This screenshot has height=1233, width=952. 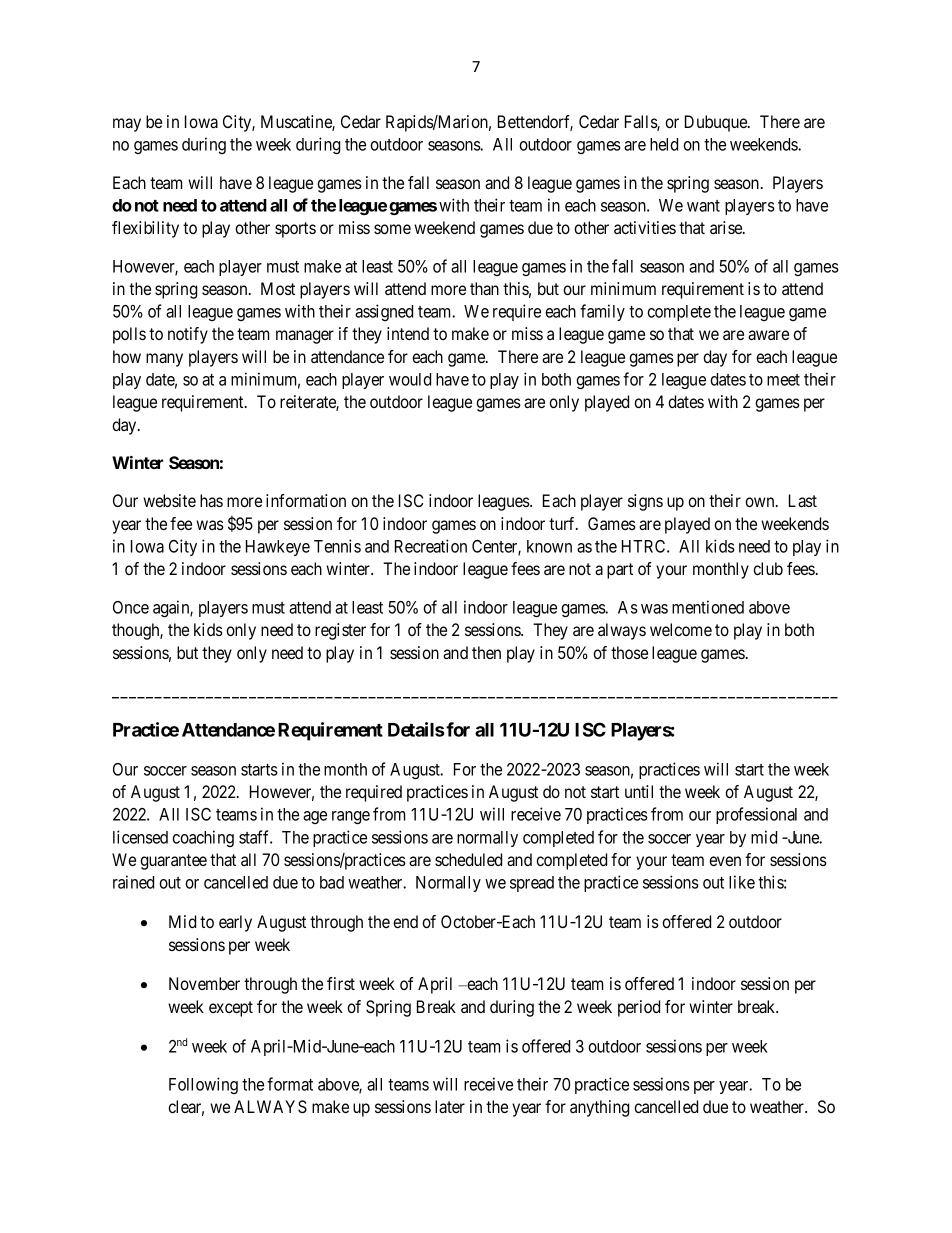 What do you see at coordinates (408, 333) in the screenshot?
I see `intend` at bounding box center [408, 333].
